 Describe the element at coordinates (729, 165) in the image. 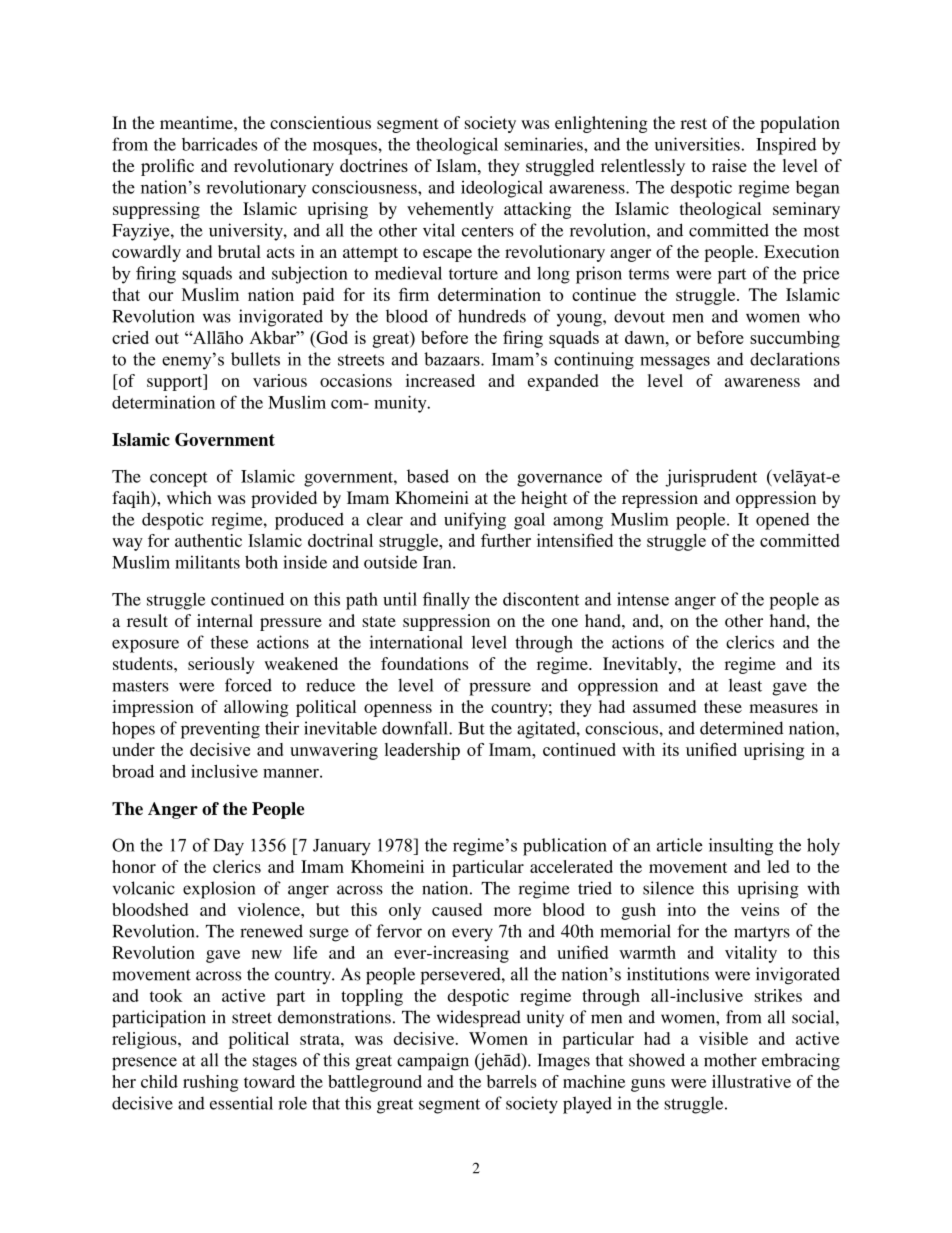

I see `raise` at that location.
